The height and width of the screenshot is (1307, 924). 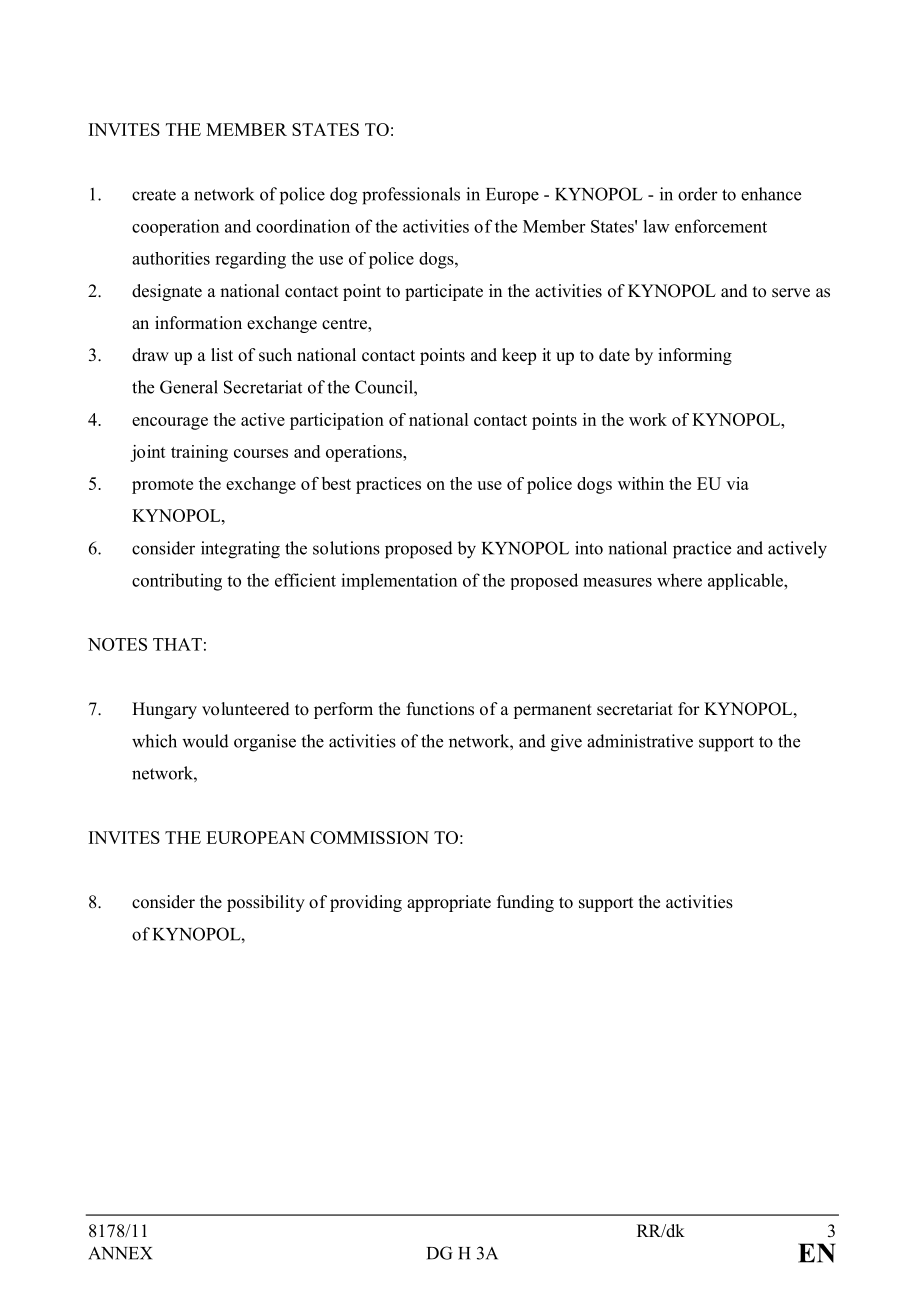 What do you see at coordinates (440, 709) in the screenshot?
I see `functions` at bounding box center [440, 709].
